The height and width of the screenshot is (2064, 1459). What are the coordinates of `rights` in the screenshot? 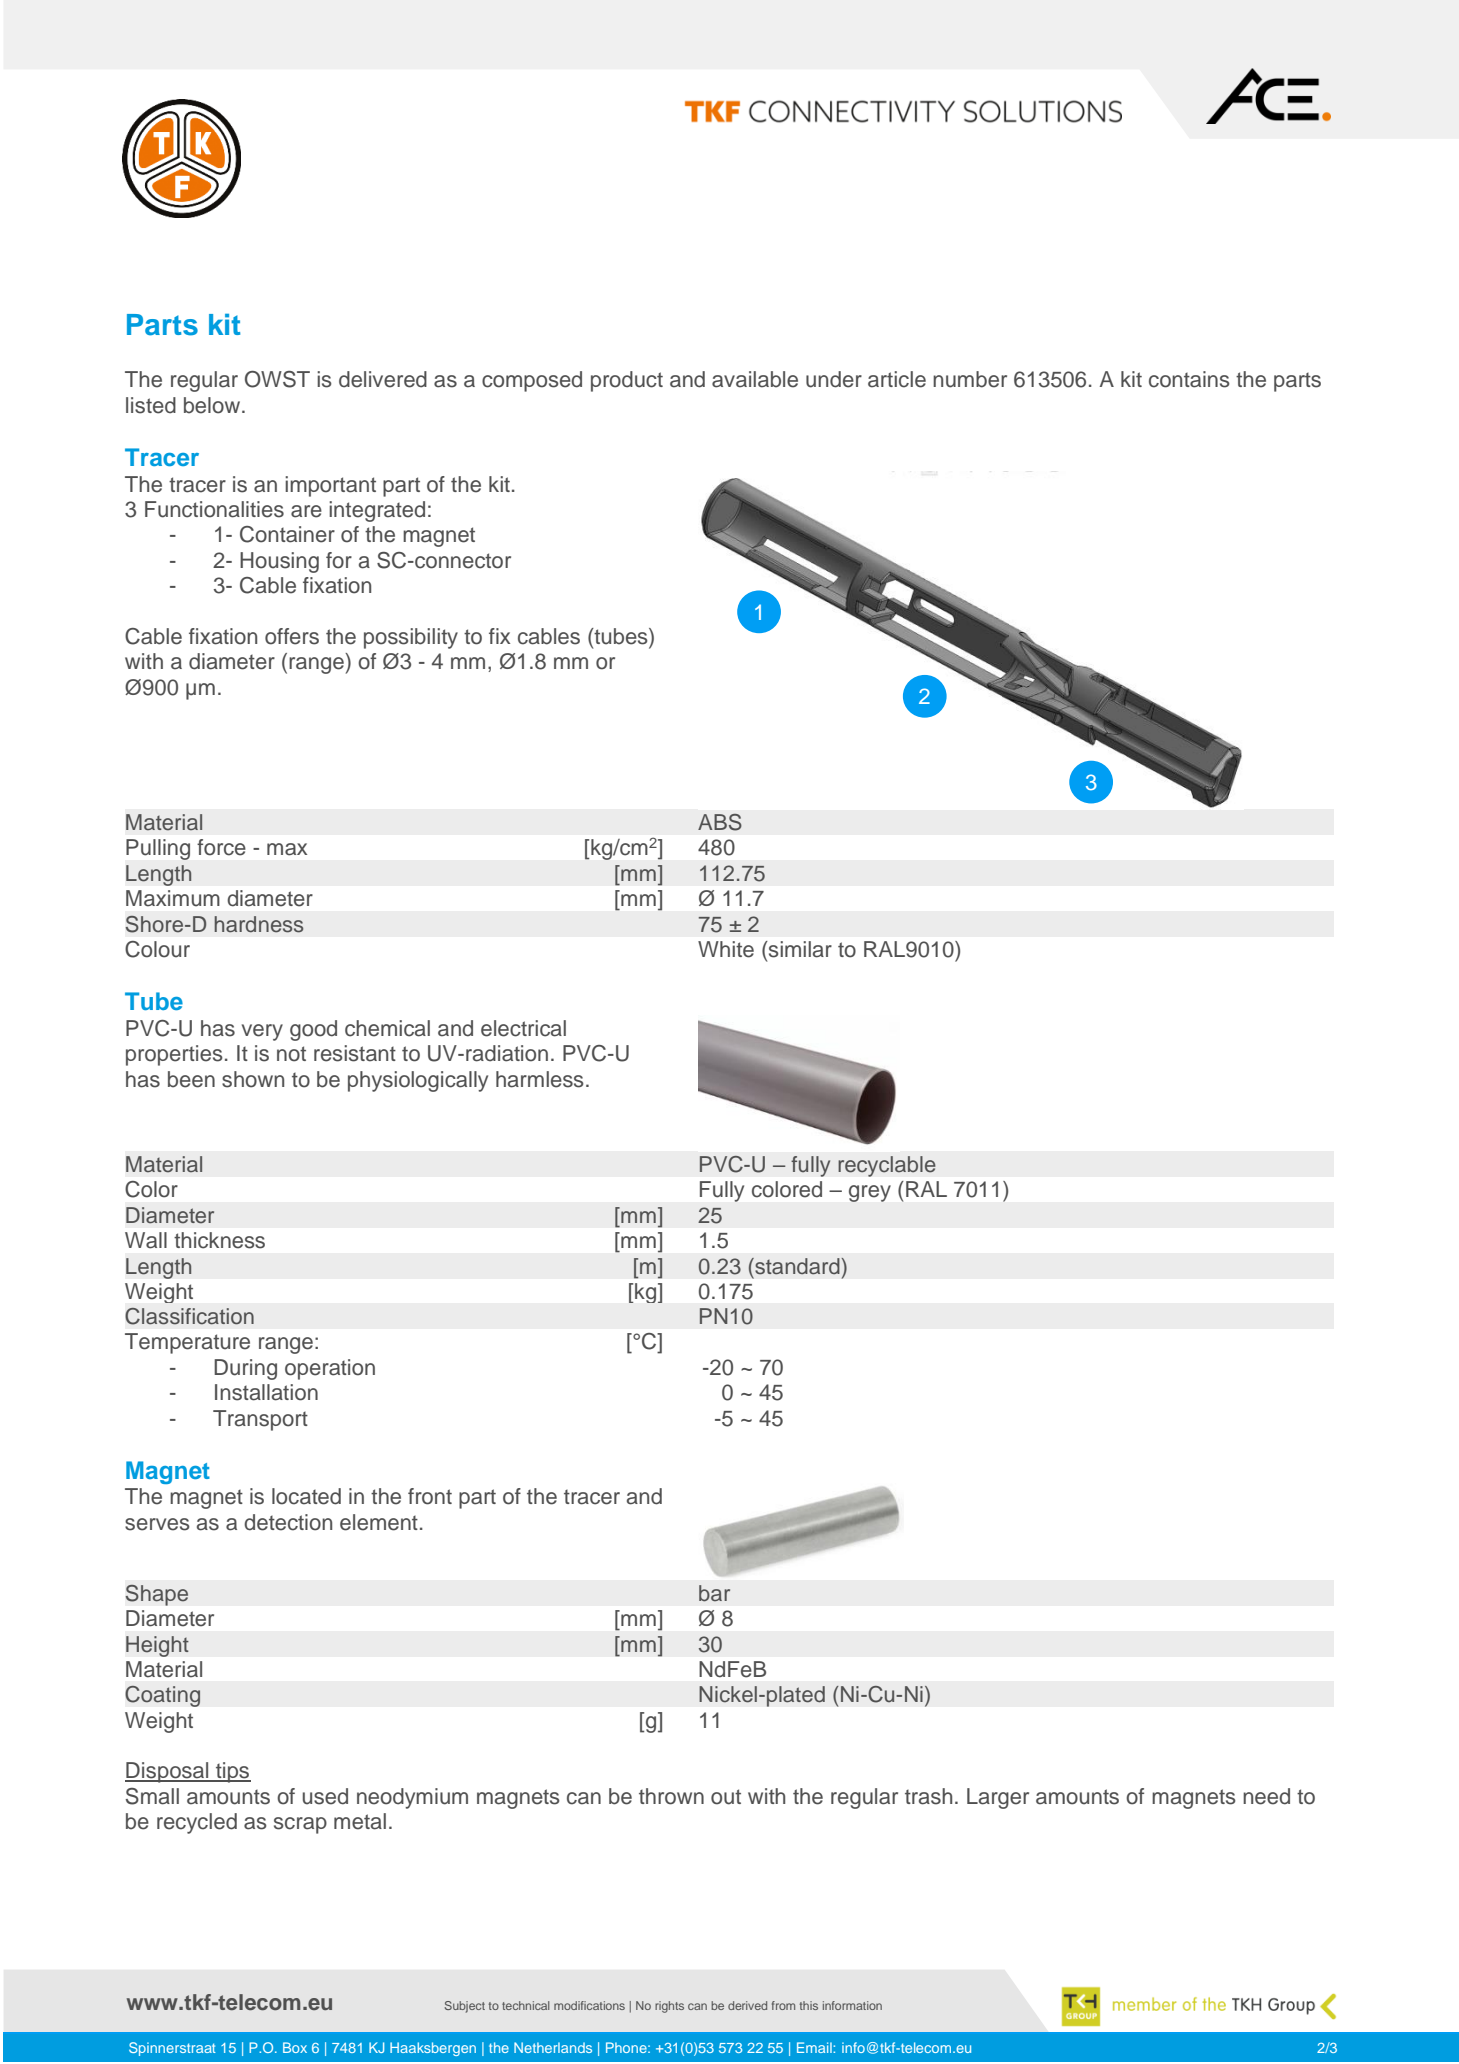 It's located at (669, 2007).
